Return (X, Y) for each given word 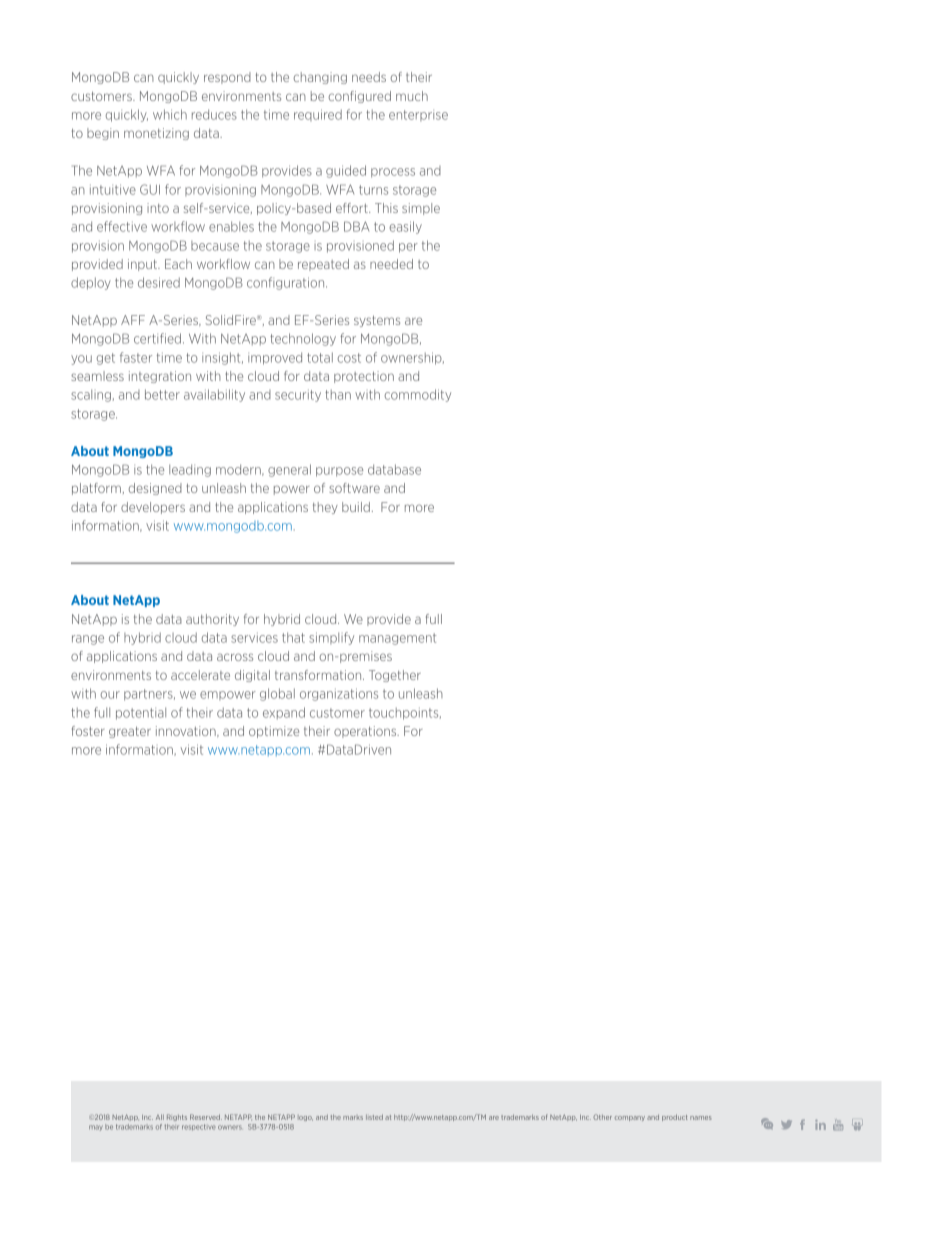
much (412, 96)
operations (366, 732)
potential (141, 713)
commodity (418, 395)
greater (130, 732)
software (354, 488)
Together (395, 676)
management (397, 639)
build (356, 507)
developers (153, 508)
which (170, 114)
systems (377, 321)
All (160, 1117)
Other (602, 1117)
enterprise (418, 115)
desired (159, 282)
